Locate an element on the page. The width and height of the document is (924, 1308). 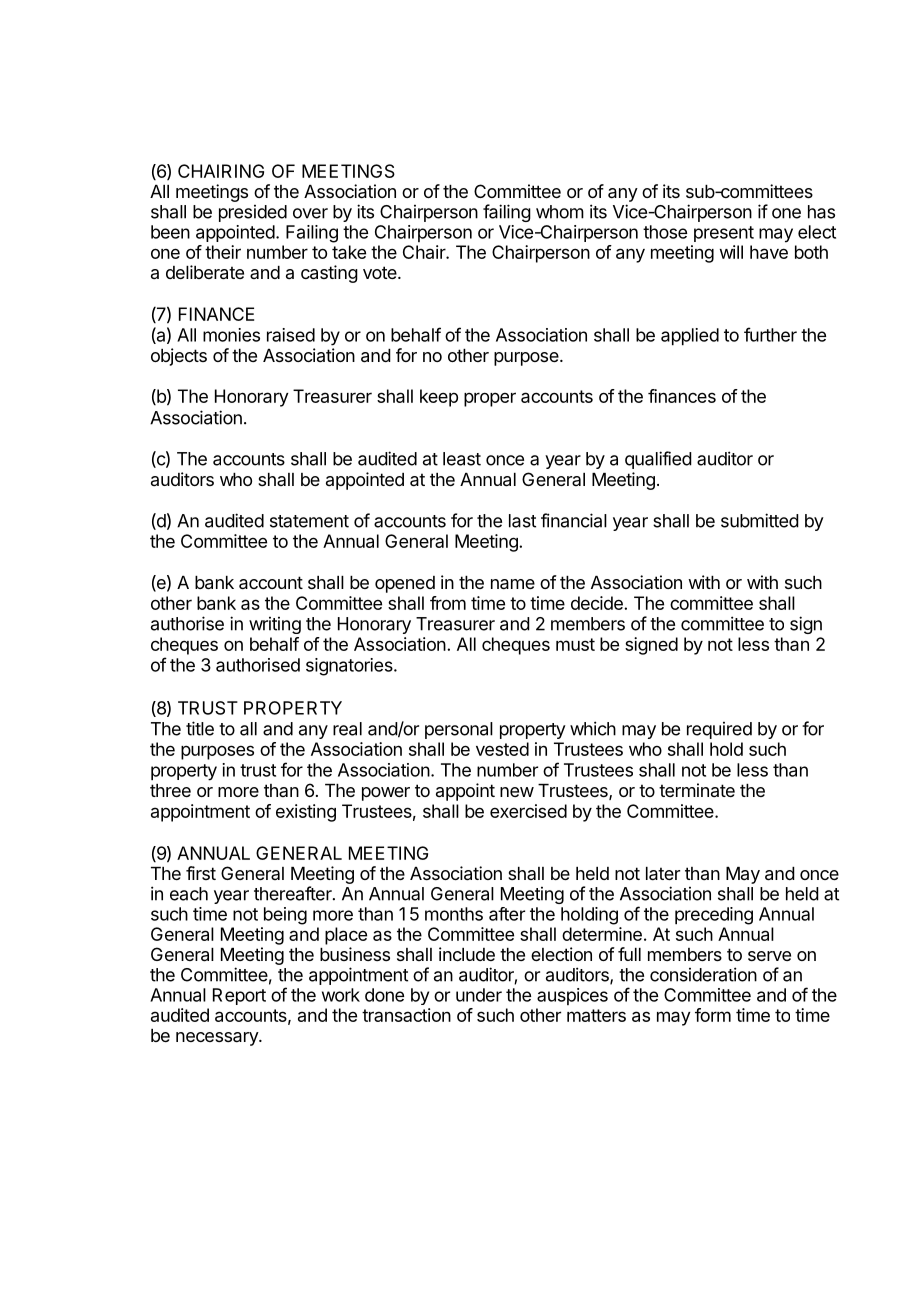
present is located at coordinates (724, 234).
